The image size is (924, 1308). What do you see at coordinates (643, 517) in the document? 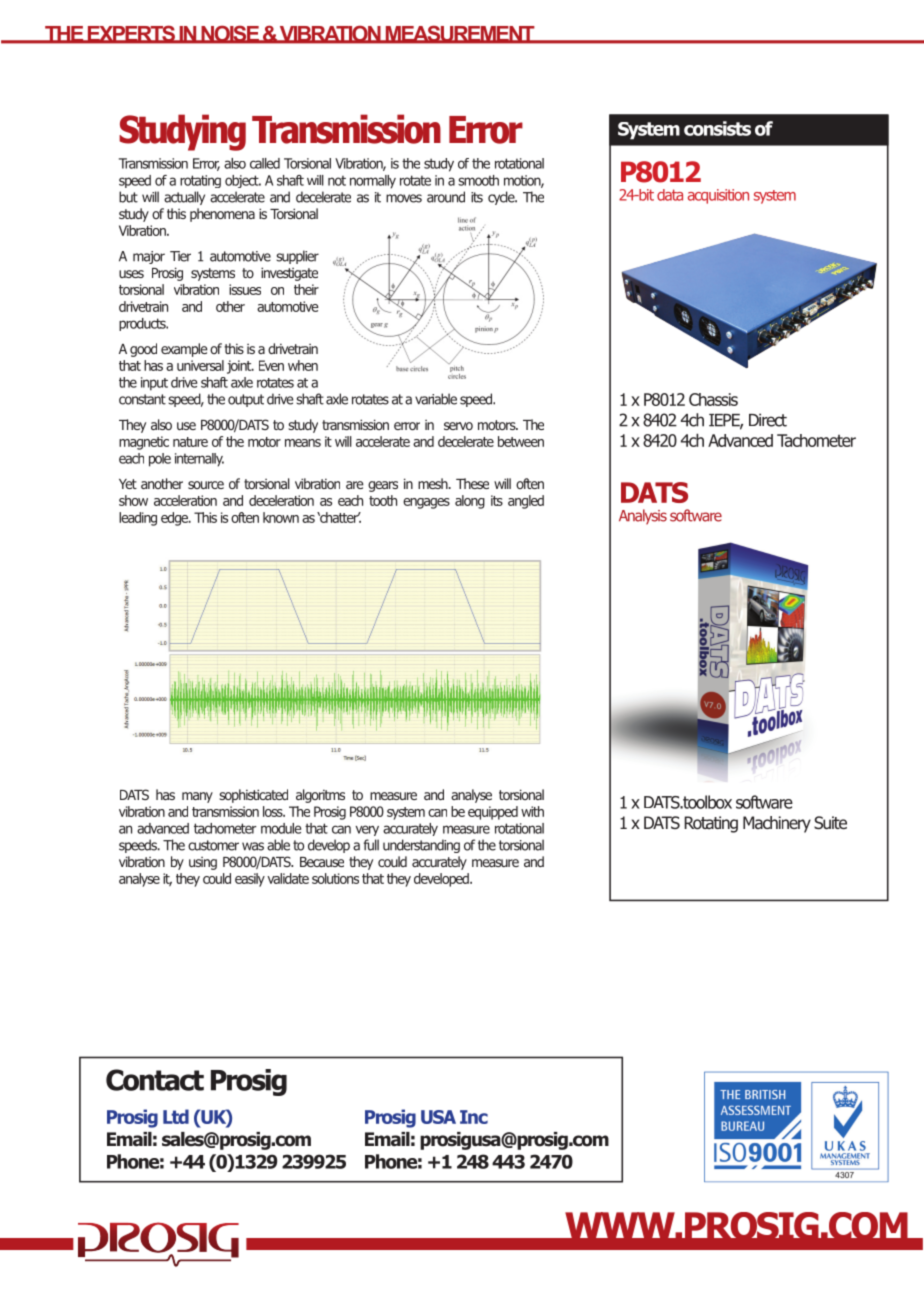
I see `Analysis` at bounding box center [643, 517].
